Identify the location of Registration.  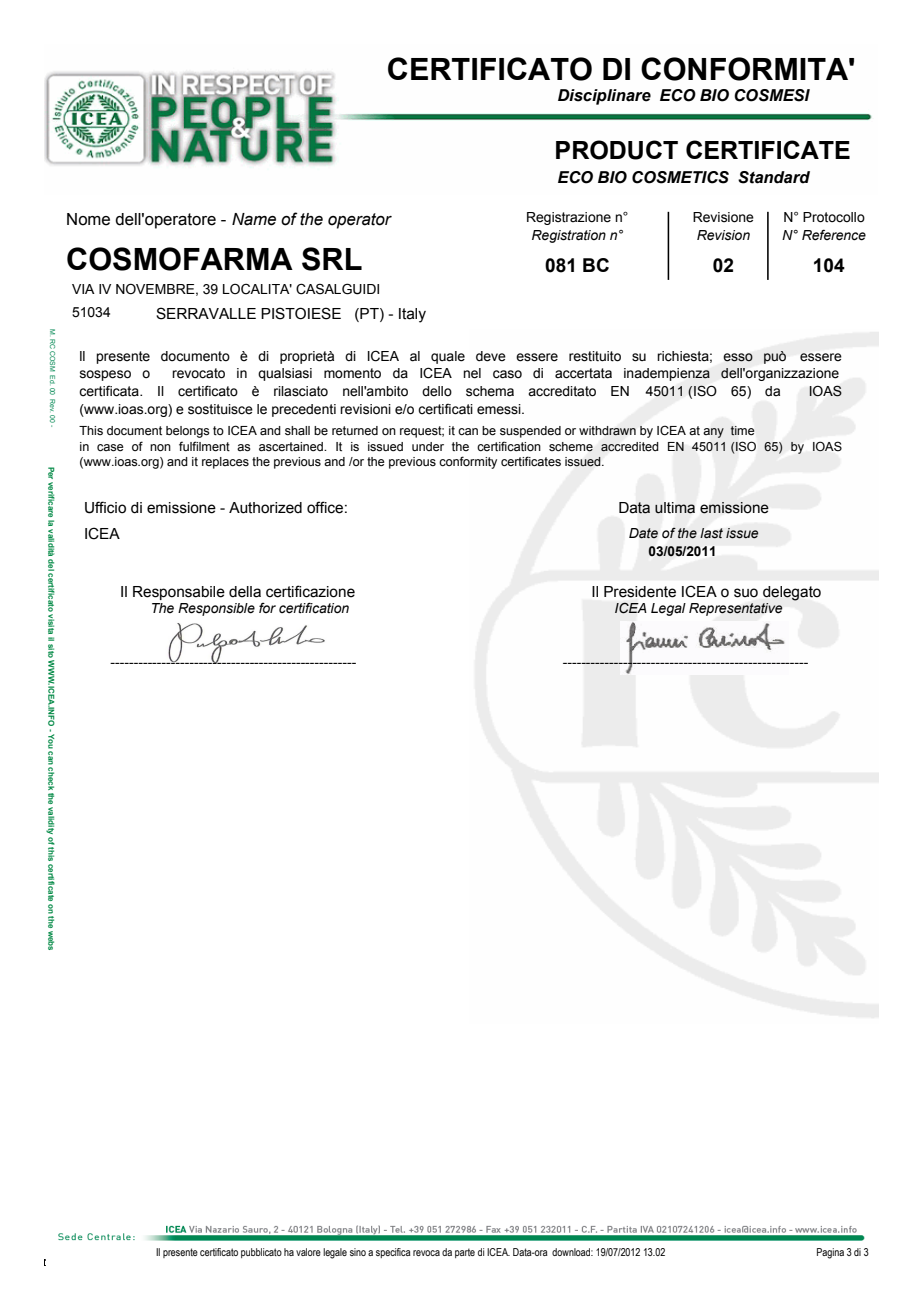
(569, 236).
